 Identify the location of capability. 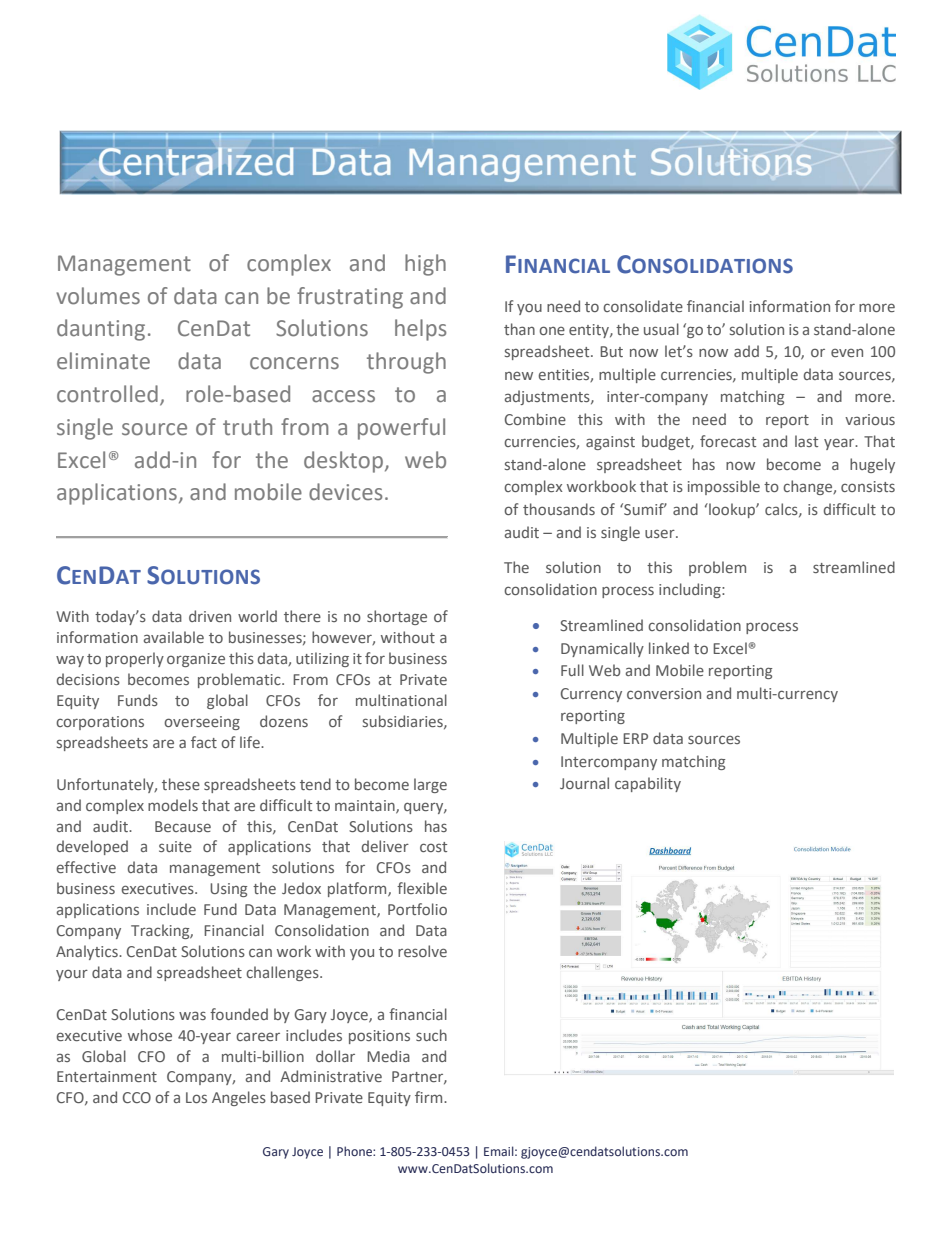
(648, 784).
